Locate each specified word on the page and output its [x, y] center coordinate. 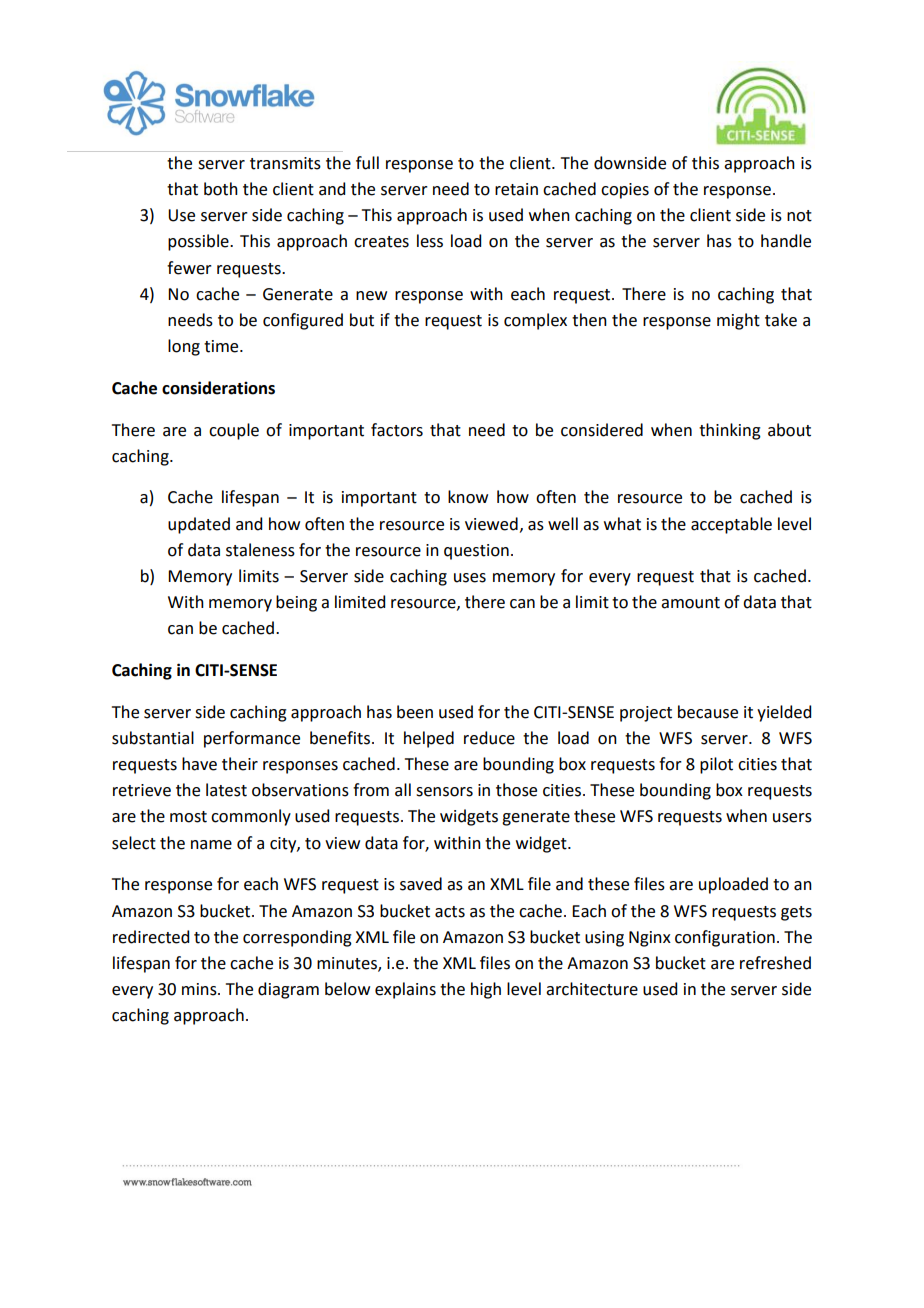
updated [199, 525]
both [221, 189]
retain [516, 189]
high [486, 990]
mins [200, 989]
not [799, 216]
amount [690, 603]
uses [470, 578]
